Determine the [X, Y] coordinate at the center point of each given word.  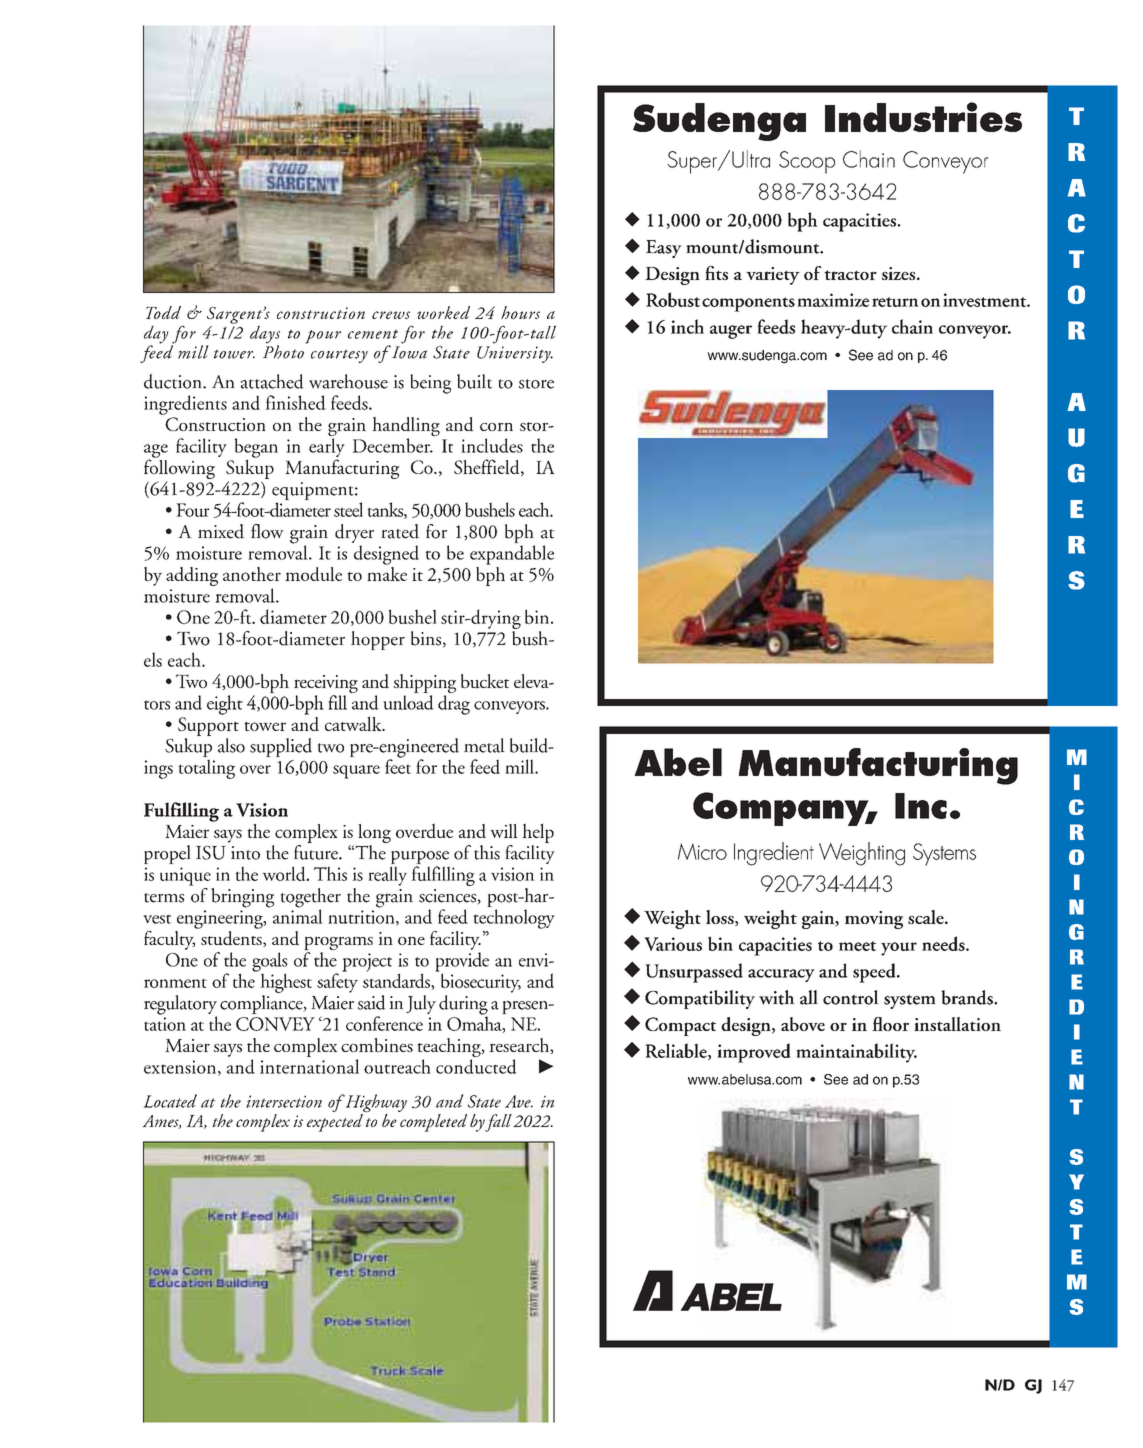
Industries [923, 117]
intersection [284, 1101]
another [252, 574]
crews [391, 315]
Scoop [807, 162]
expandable [512, 555]
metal [484, 745]
